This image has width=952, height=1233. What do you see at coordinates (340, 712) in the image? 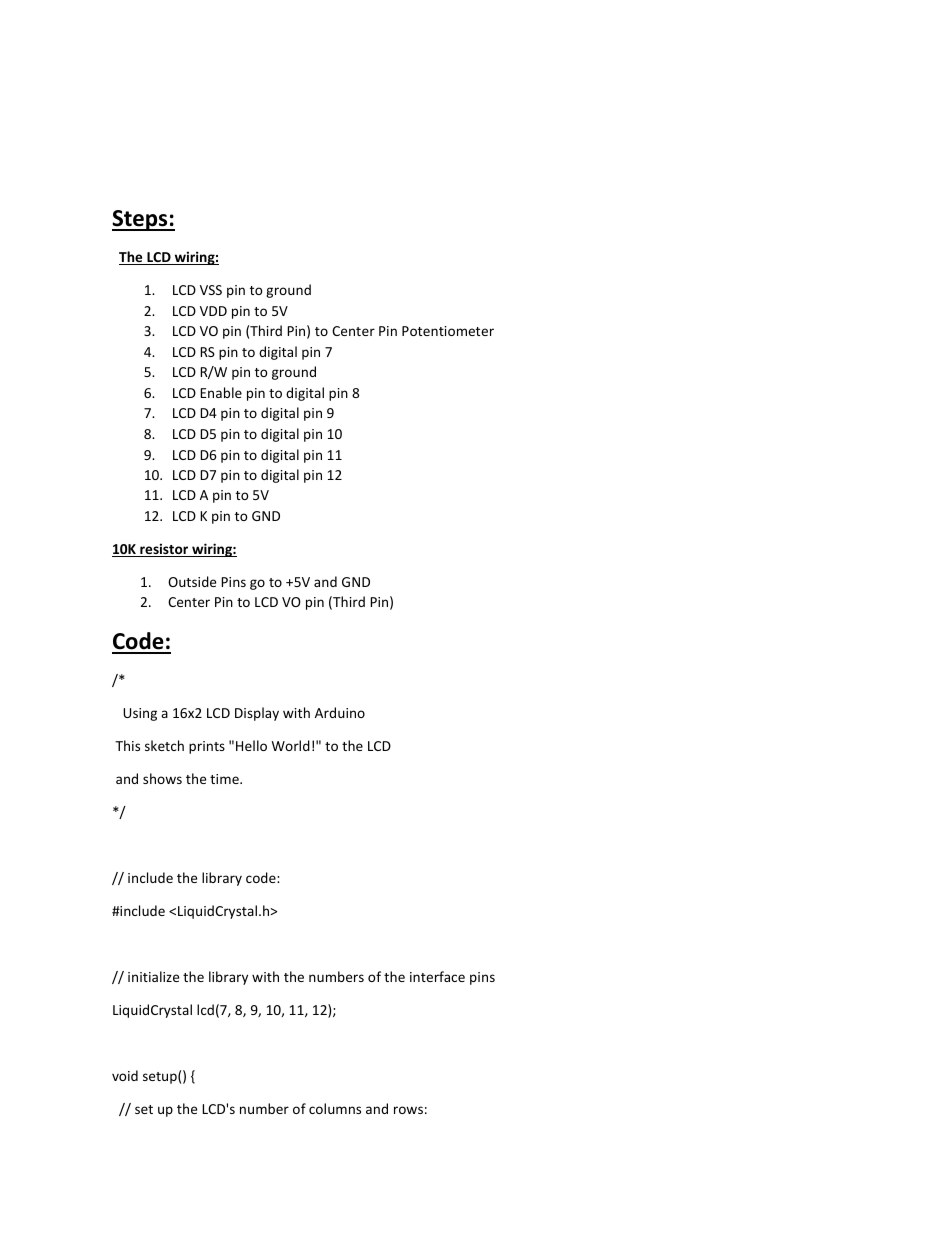
I see `Arduino` at bounding box center [340, 712].
